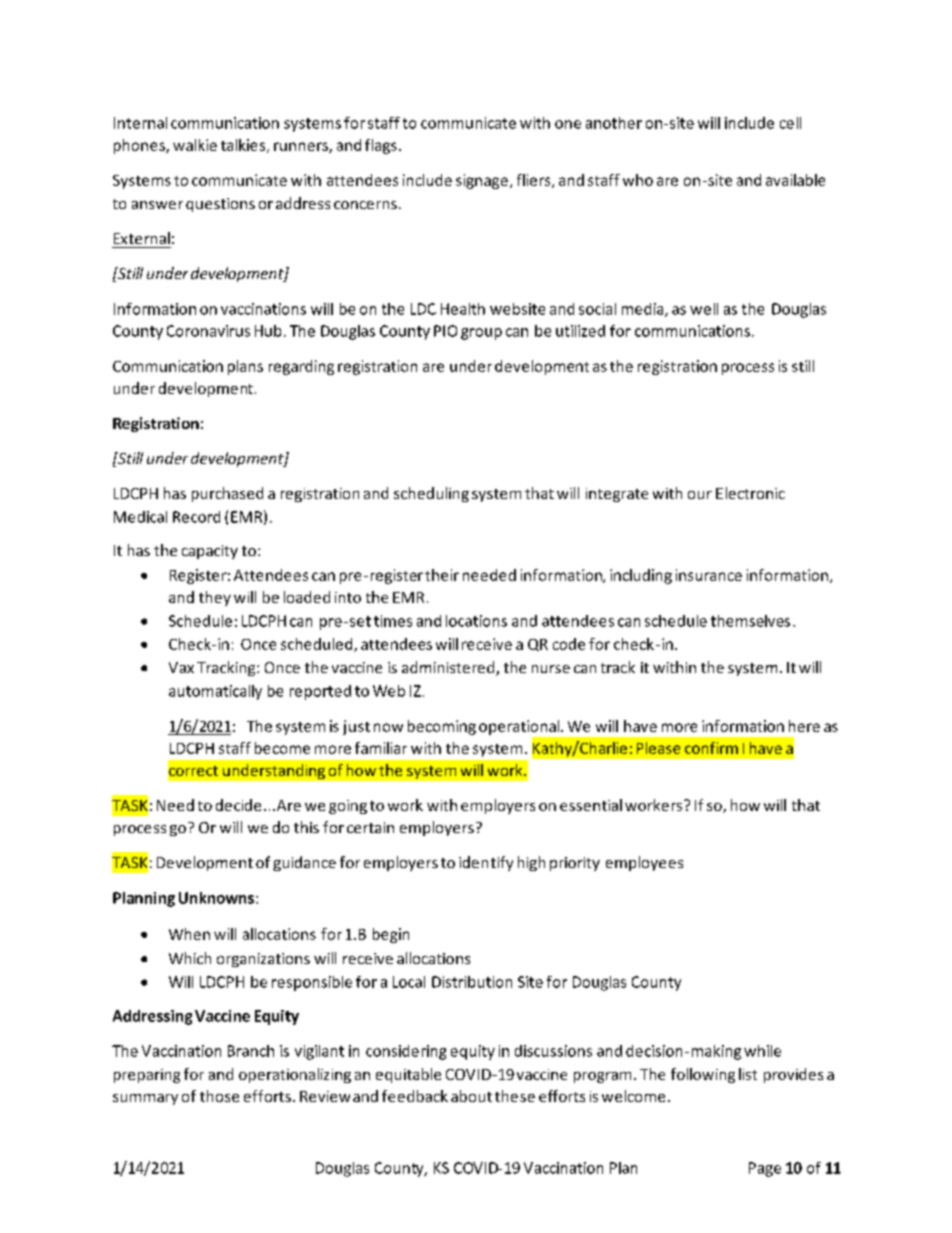 This screenshot has height=1233, width=952. What do you see at coordinates (471, 1096) in the screenshot?
I see `about` at bounding box center [471, 1096].
